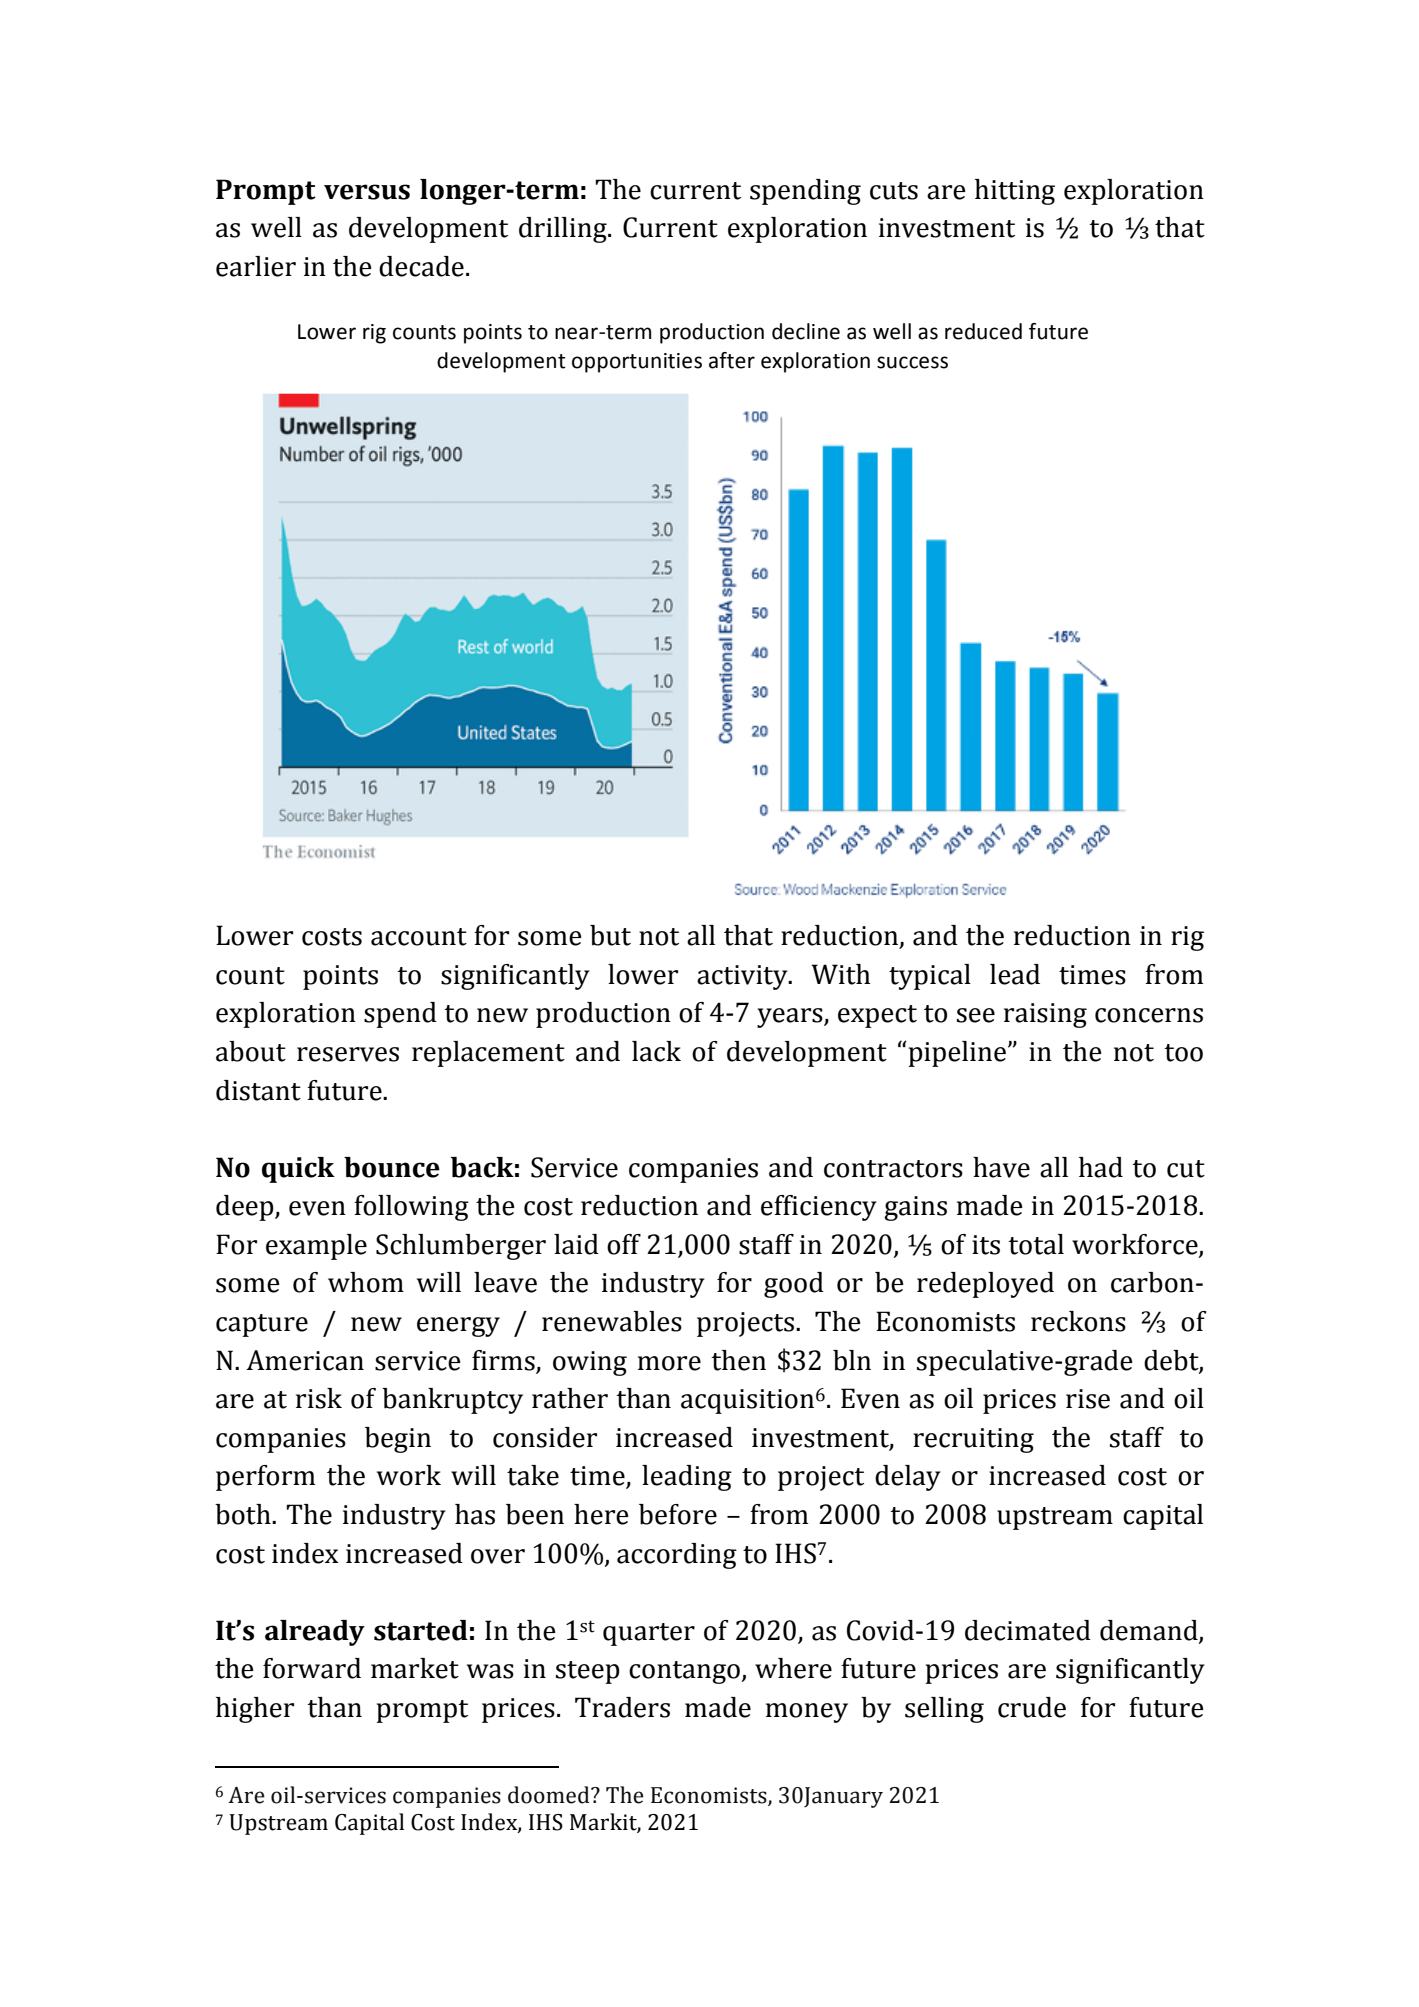 The image size is (1419, 2007). I want to click on activity, so click(743, 977).
